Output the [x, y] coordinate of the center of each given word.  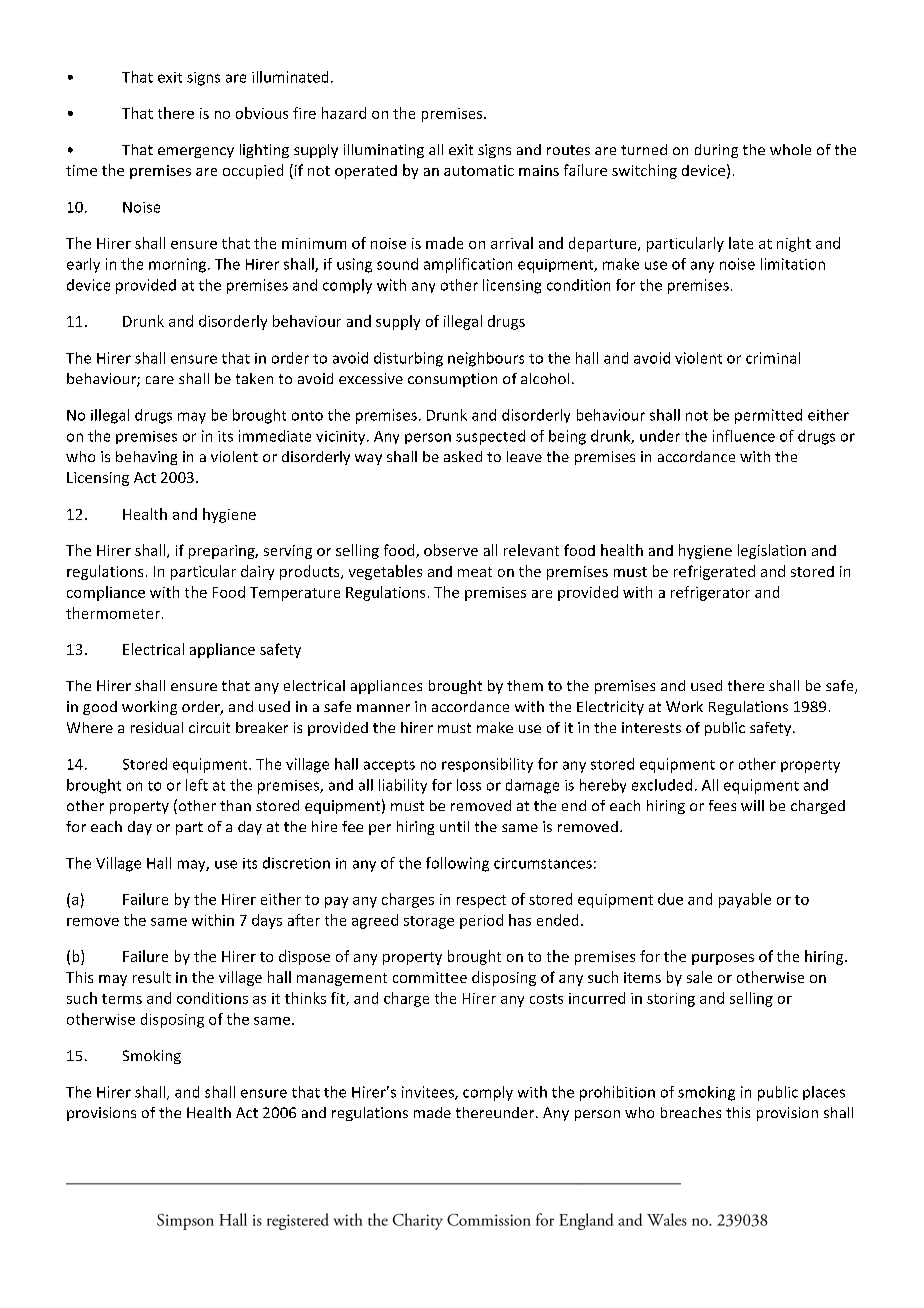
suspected [490, 437]
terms [122, 999]
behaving [146, 458]
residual [157, 727]
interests [651, 727]
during [716, 151]
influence [744, 436]
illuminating [384, 151]
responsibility [487, 765]
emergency [196, 152]
